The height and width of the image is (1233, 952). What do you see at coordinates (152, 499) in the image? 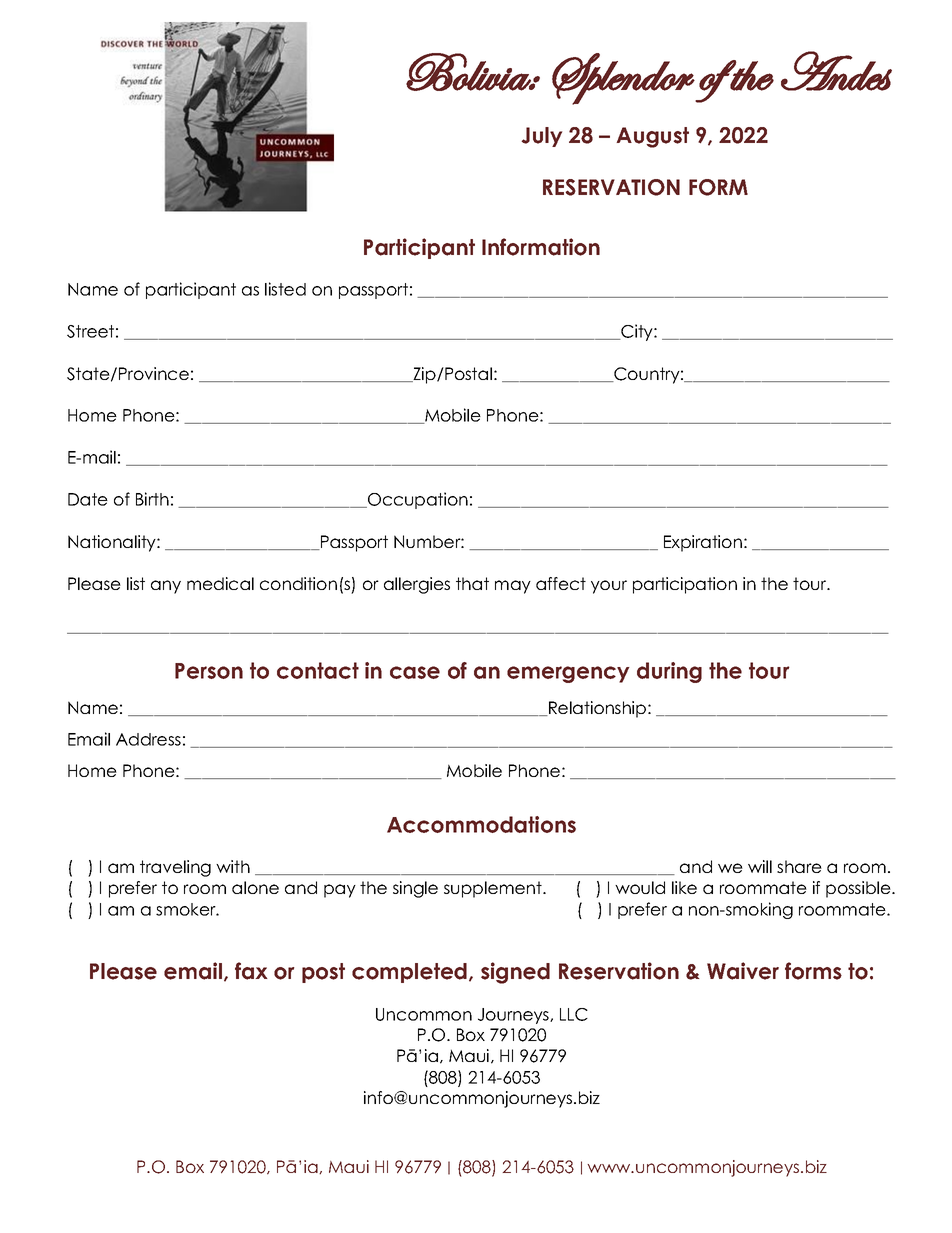
I see `Birth` at bounding box center [152, 499].
